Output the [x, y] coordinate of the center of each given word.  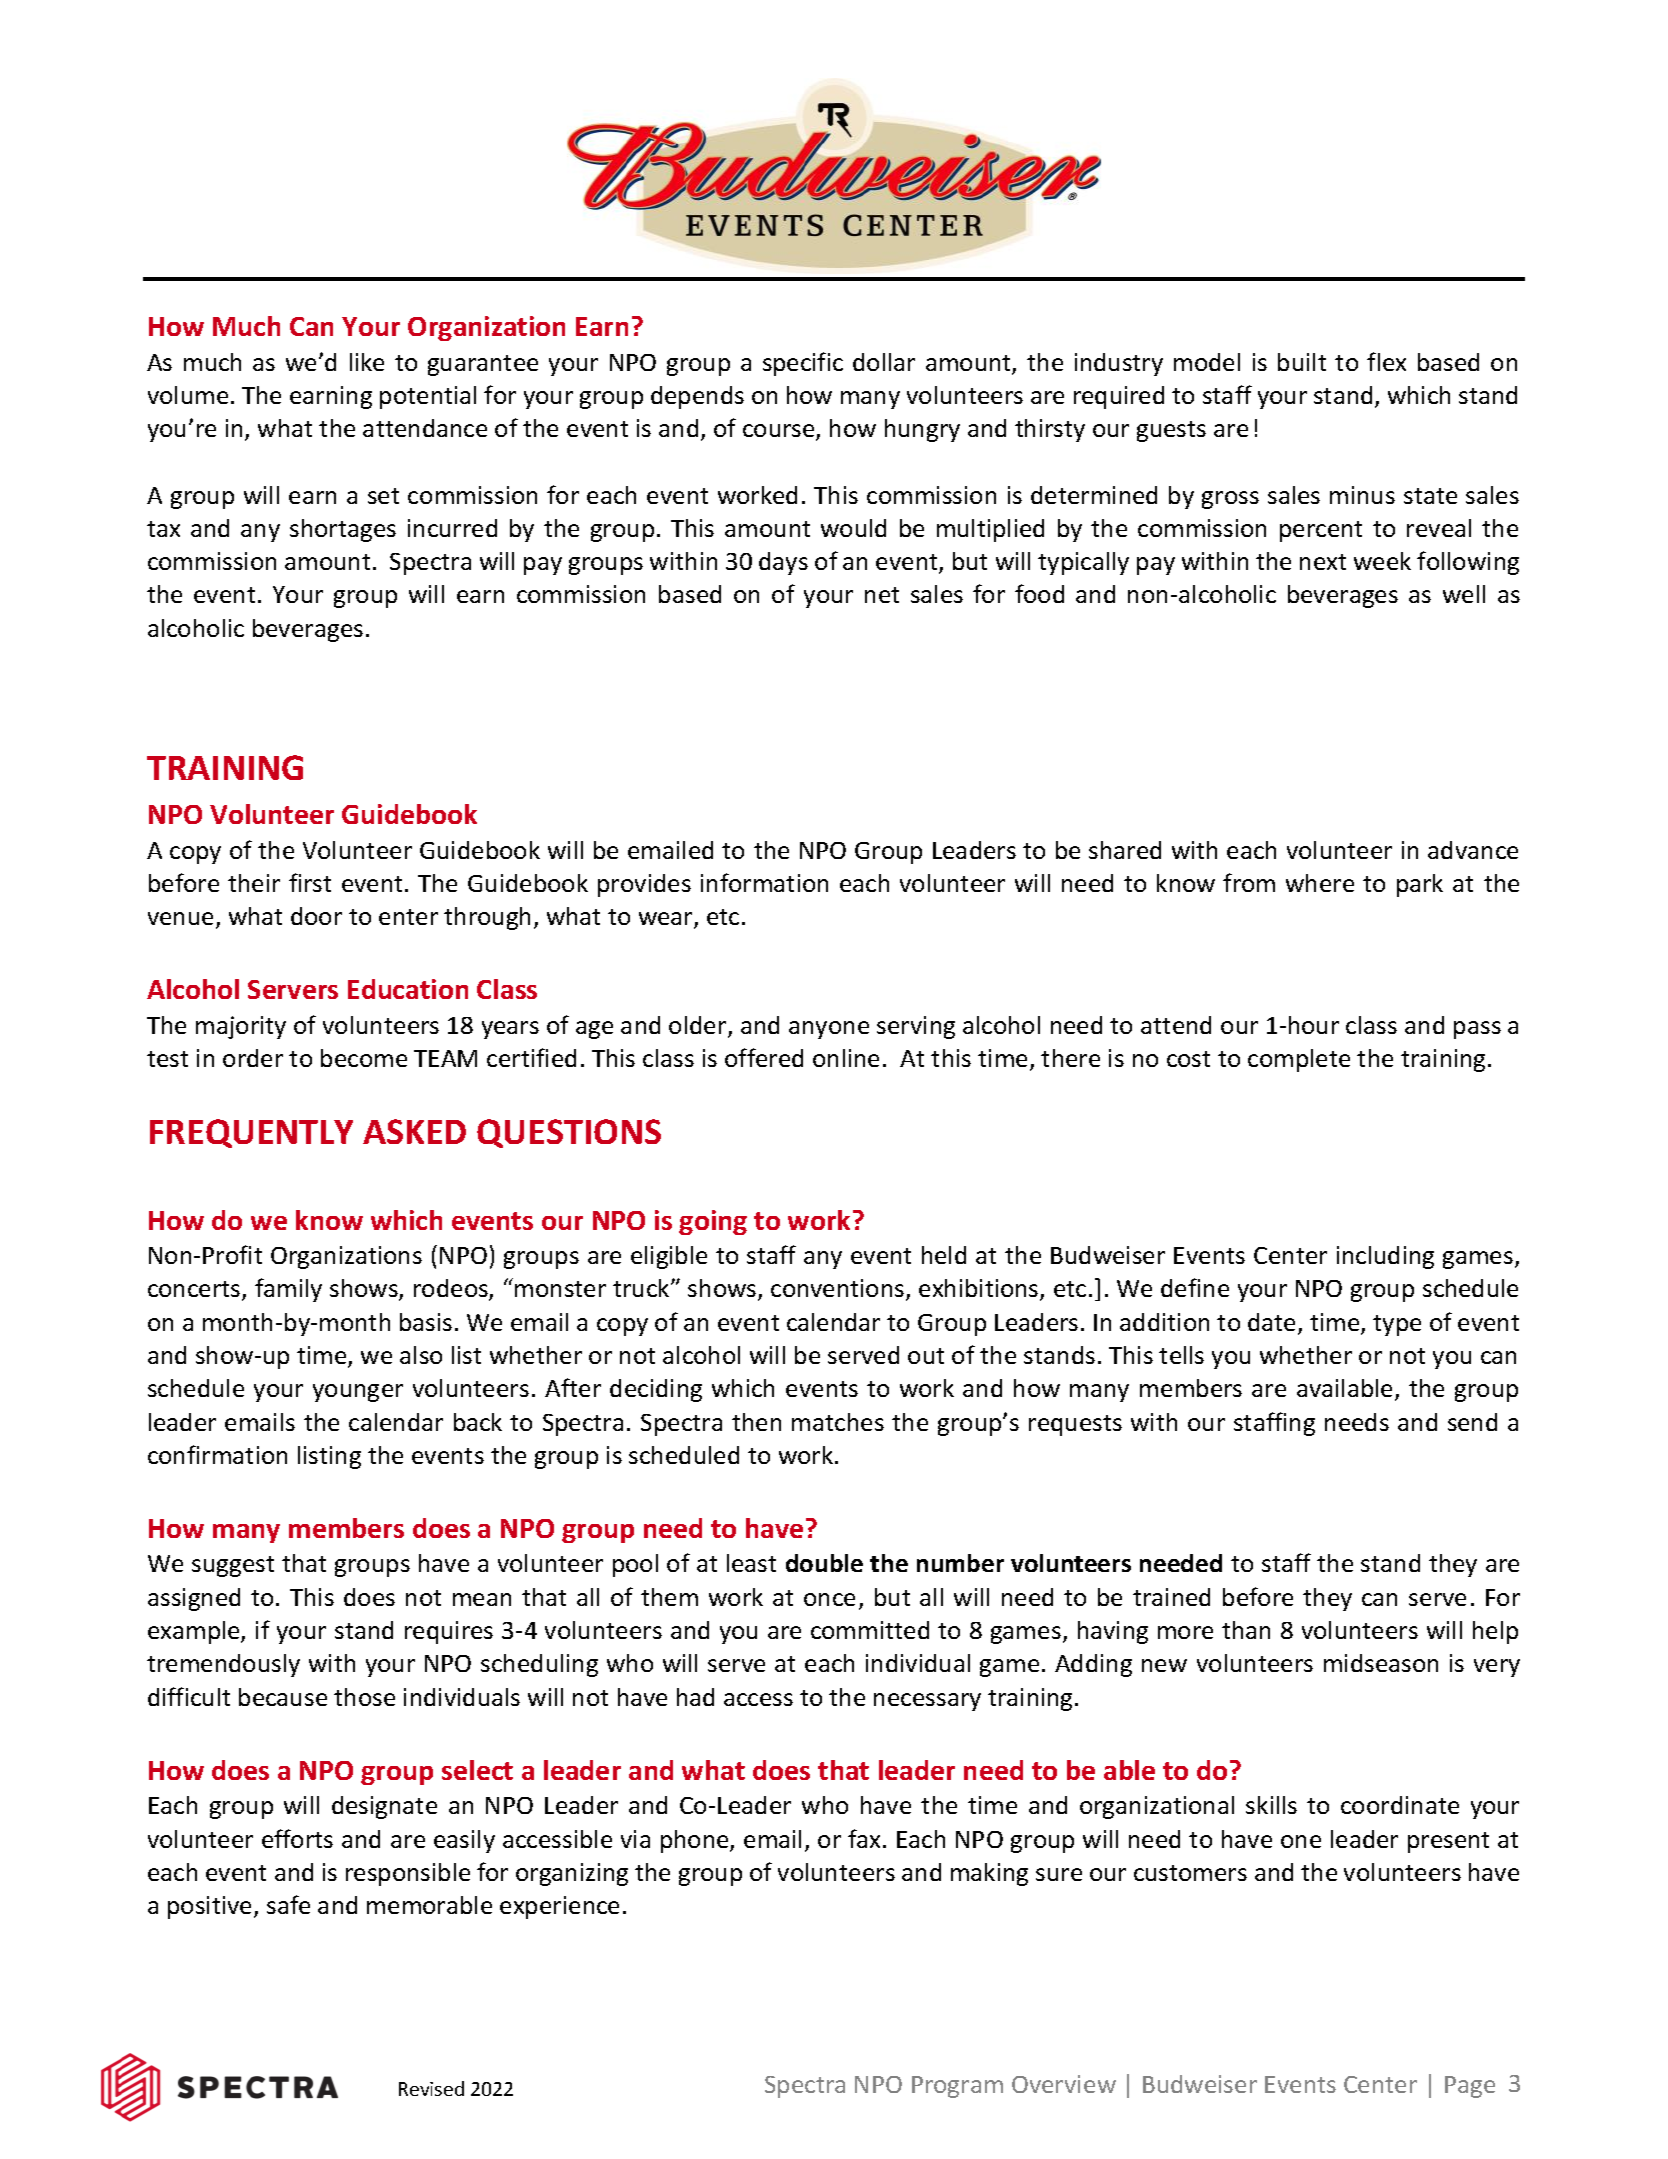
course [780, 432]
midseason [1381, 1663]
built [1302, 362]
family [288, 1290]
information [764, 882]
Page [1470, 2087]
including [1385, 1257]
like [367, 362]
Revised [431, 2088]
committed [870, 1630]
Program [957, 2087]
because [283, 1697]
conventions [839, 1290]
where [1320, 883]
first [310, 882]
